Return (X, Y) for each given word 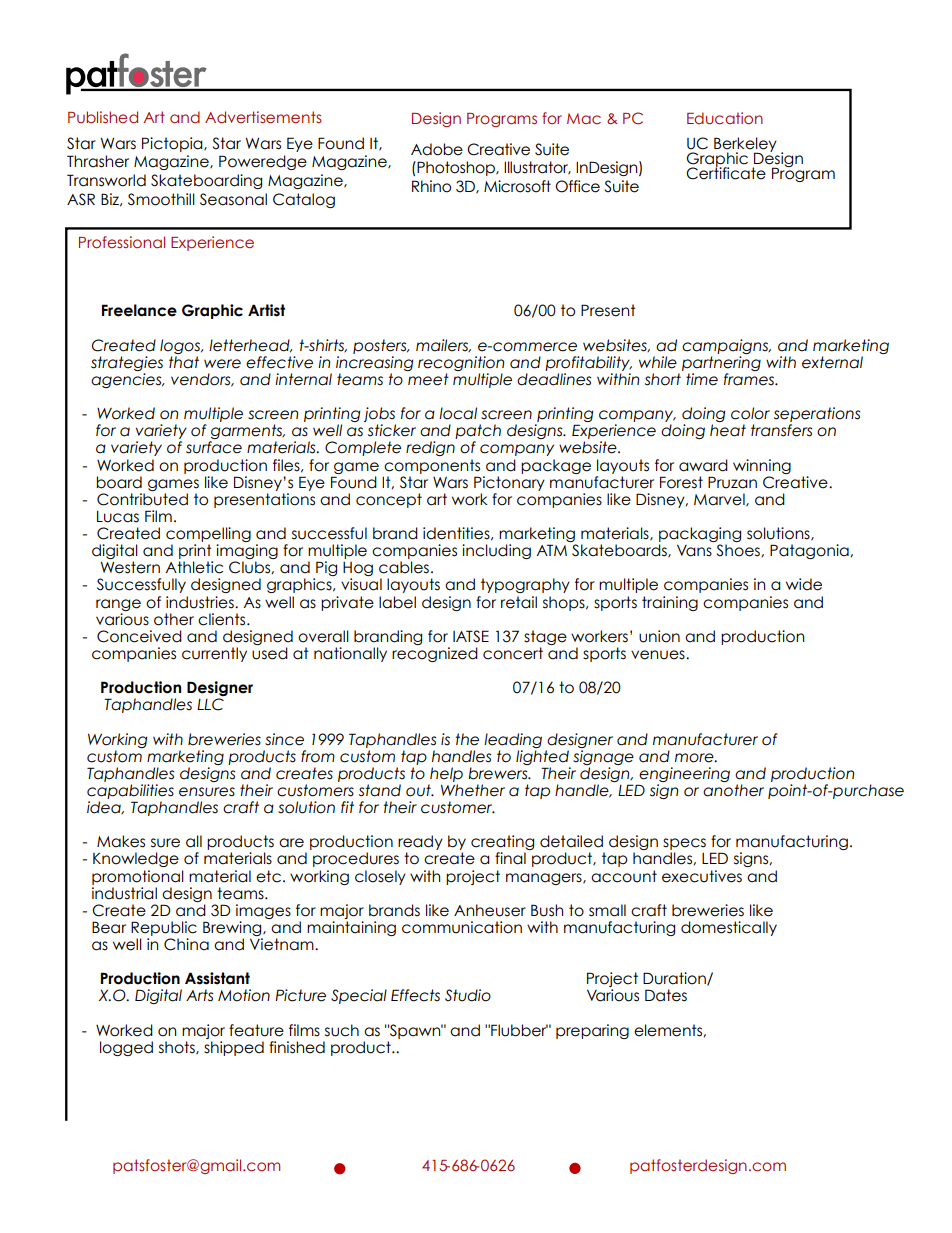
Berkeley (745, 145)
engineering (683, 776)
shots (178, 1048)
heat (728, 430)
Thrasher (98, 161)
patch (478, 433)
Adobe (437, 149)
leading (513, 740)
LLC (210, 704)
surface (214, 447)
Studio (468, 995)
